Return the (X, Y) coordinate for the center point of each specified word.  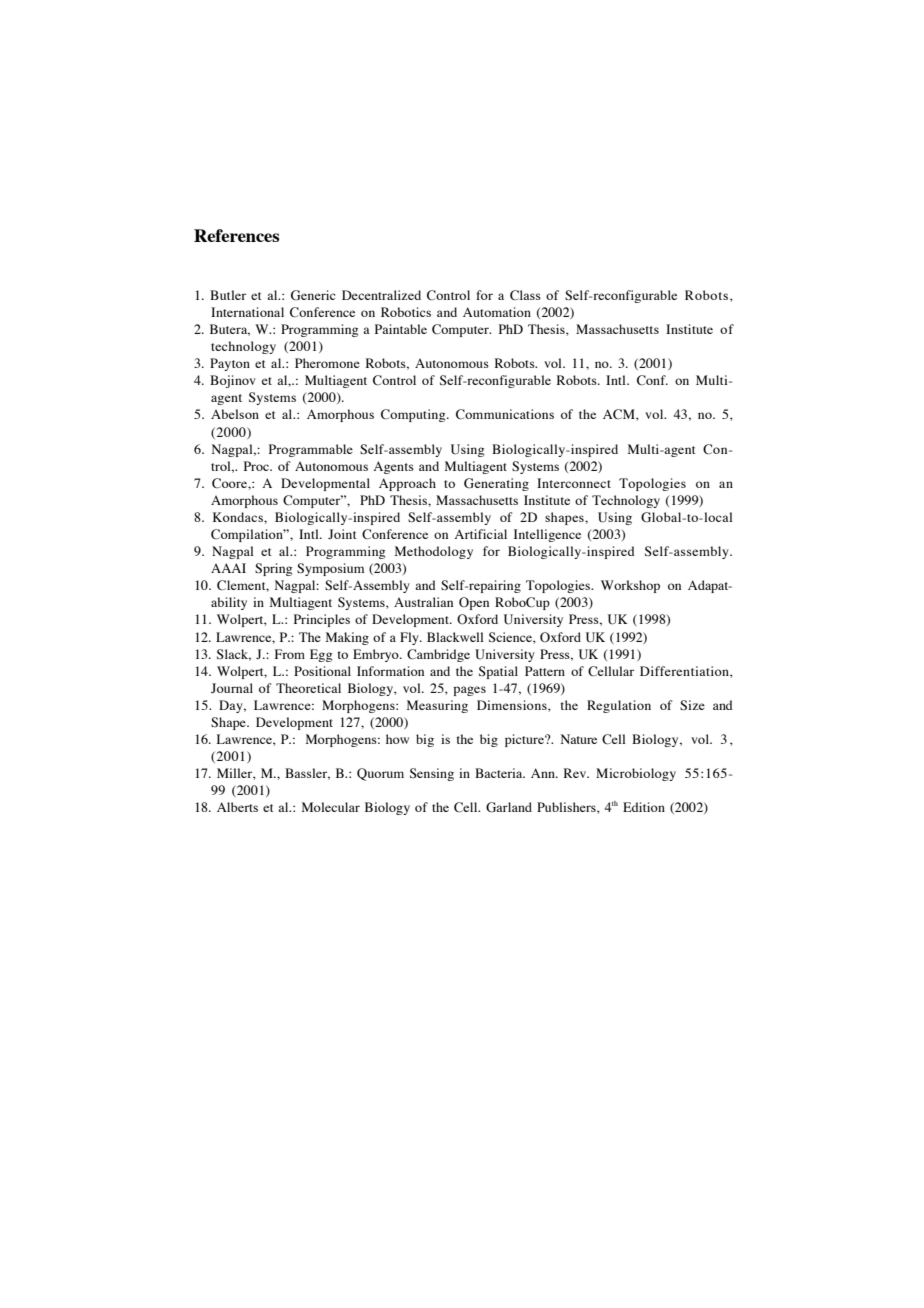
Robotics (406, 312)
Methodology (434, 552)
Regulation (619, 706)
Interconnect (574, 483)
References (237, 235)
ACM (620, 415)
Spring (273, 569)
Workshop (630, 586)
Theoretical (308, 688)
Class (525, 295)
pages (469, 691)
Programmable (311, 450)
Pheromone (327, 363)
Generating (496, 484)
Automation (497, 312)
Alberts (237, 807)
